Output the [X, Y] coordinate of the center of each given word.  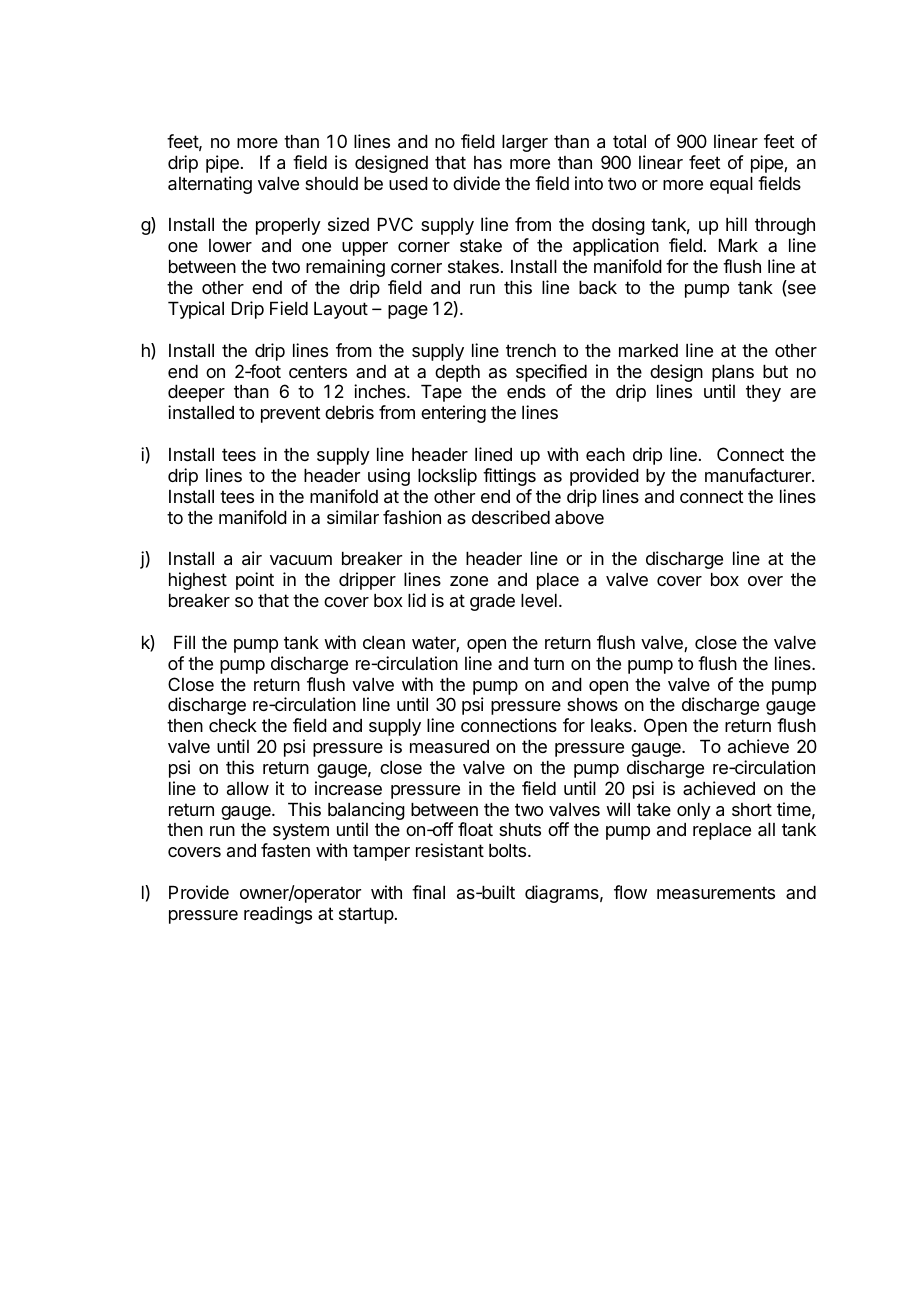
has [488, 162]
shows [592, 704]
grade [492, 602]
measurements [716, 892]
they [763, 393]
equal [731, 185]
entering [453, 414]
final [428, 892]
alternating [210, 185]
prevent [291, 414]
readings [278, 915]
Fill [184, 642]
